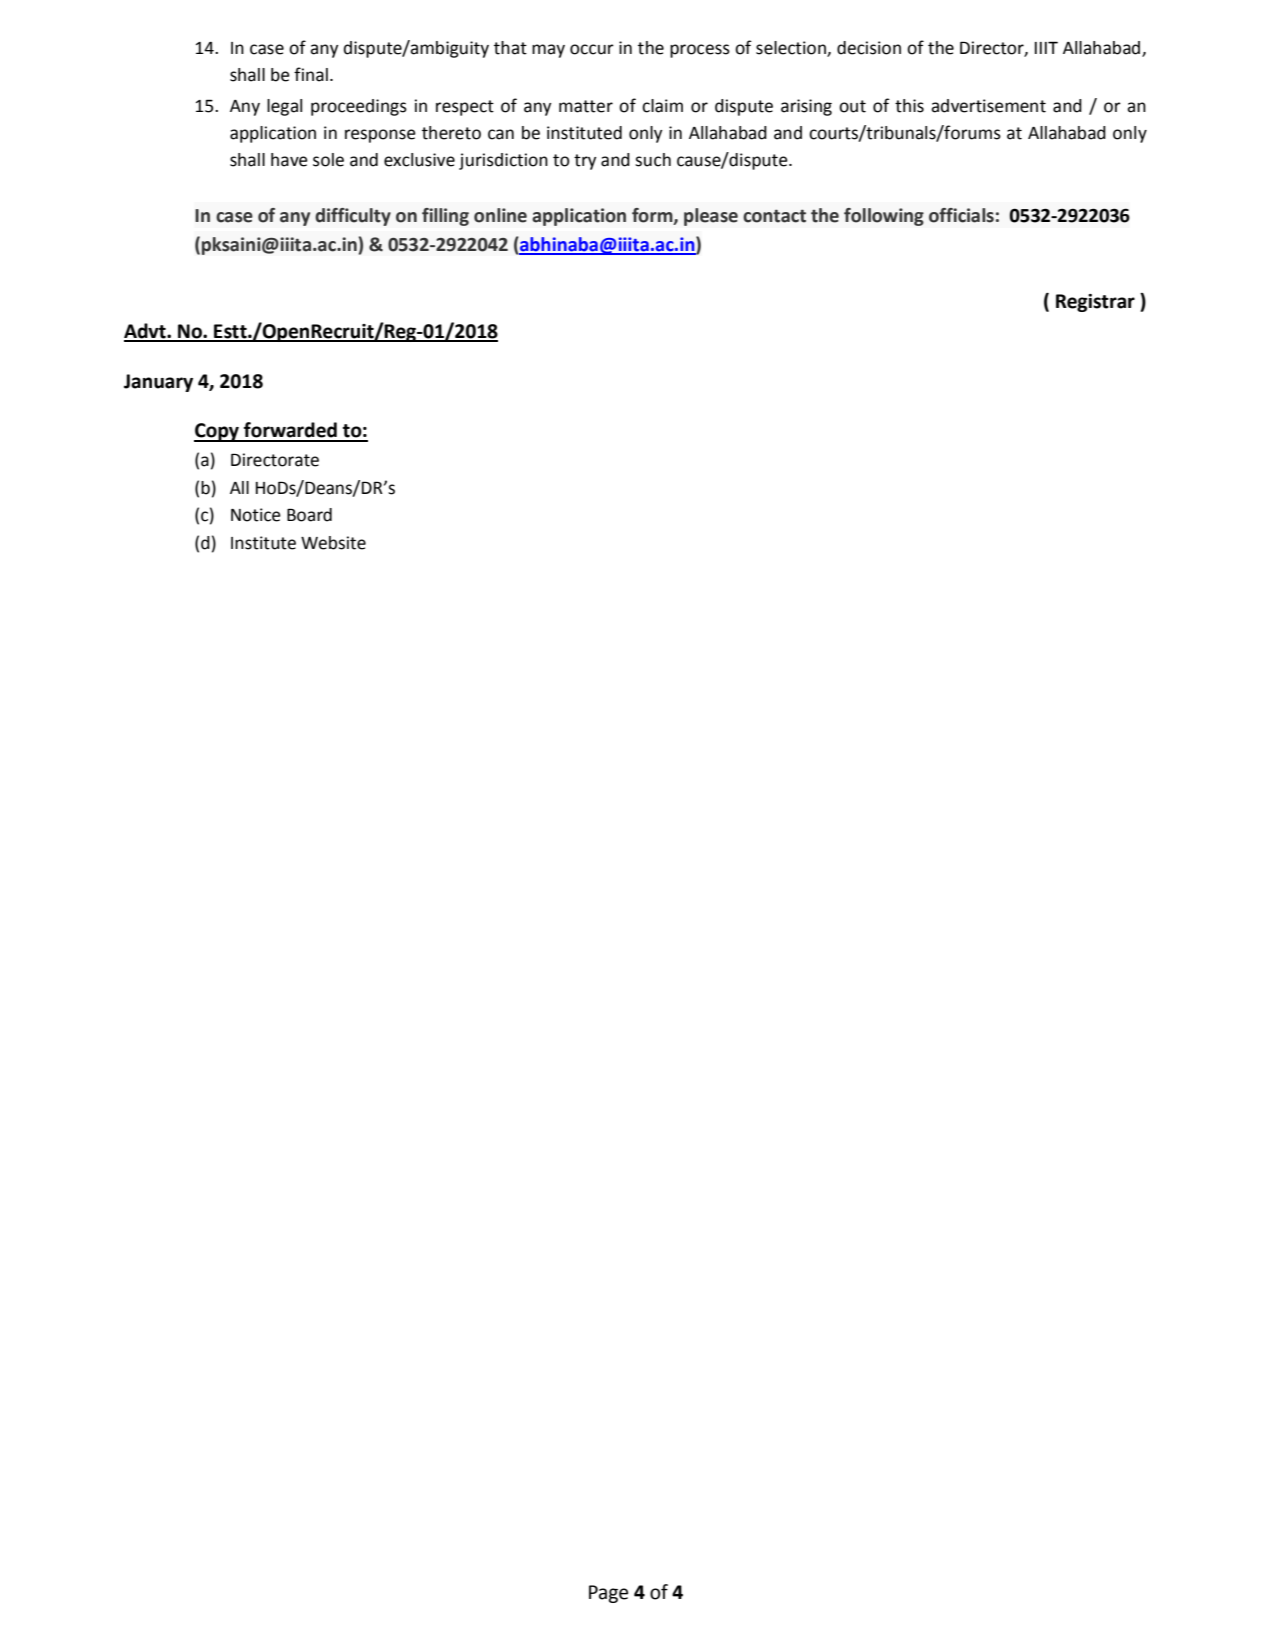 The image size is (1272, 1647). Describe the element at coordinates (158, 383) in the document. I see `January` at that location.
